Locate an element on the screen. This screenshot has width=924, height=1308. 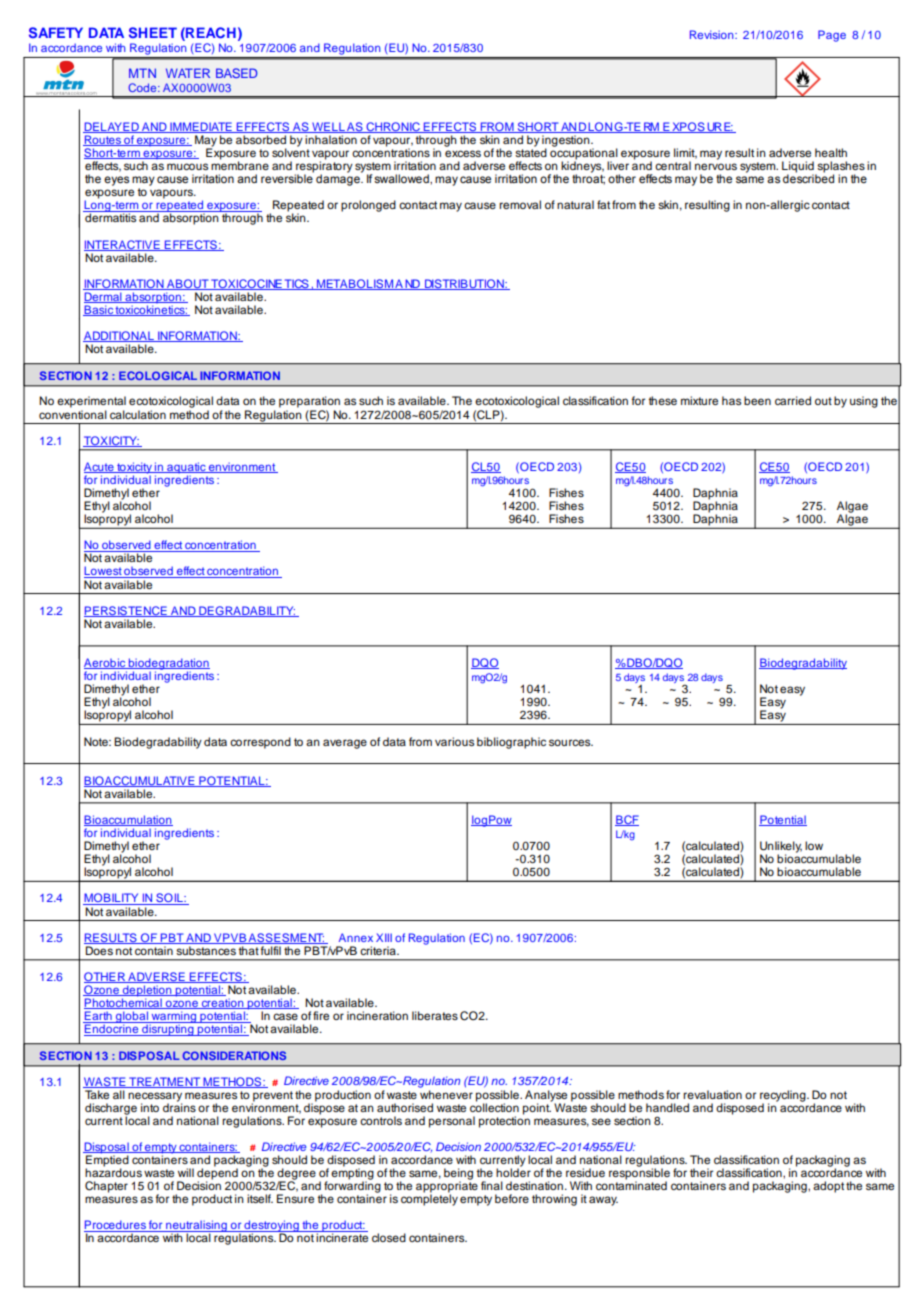
Revision is located at coordinates (713, 34).
